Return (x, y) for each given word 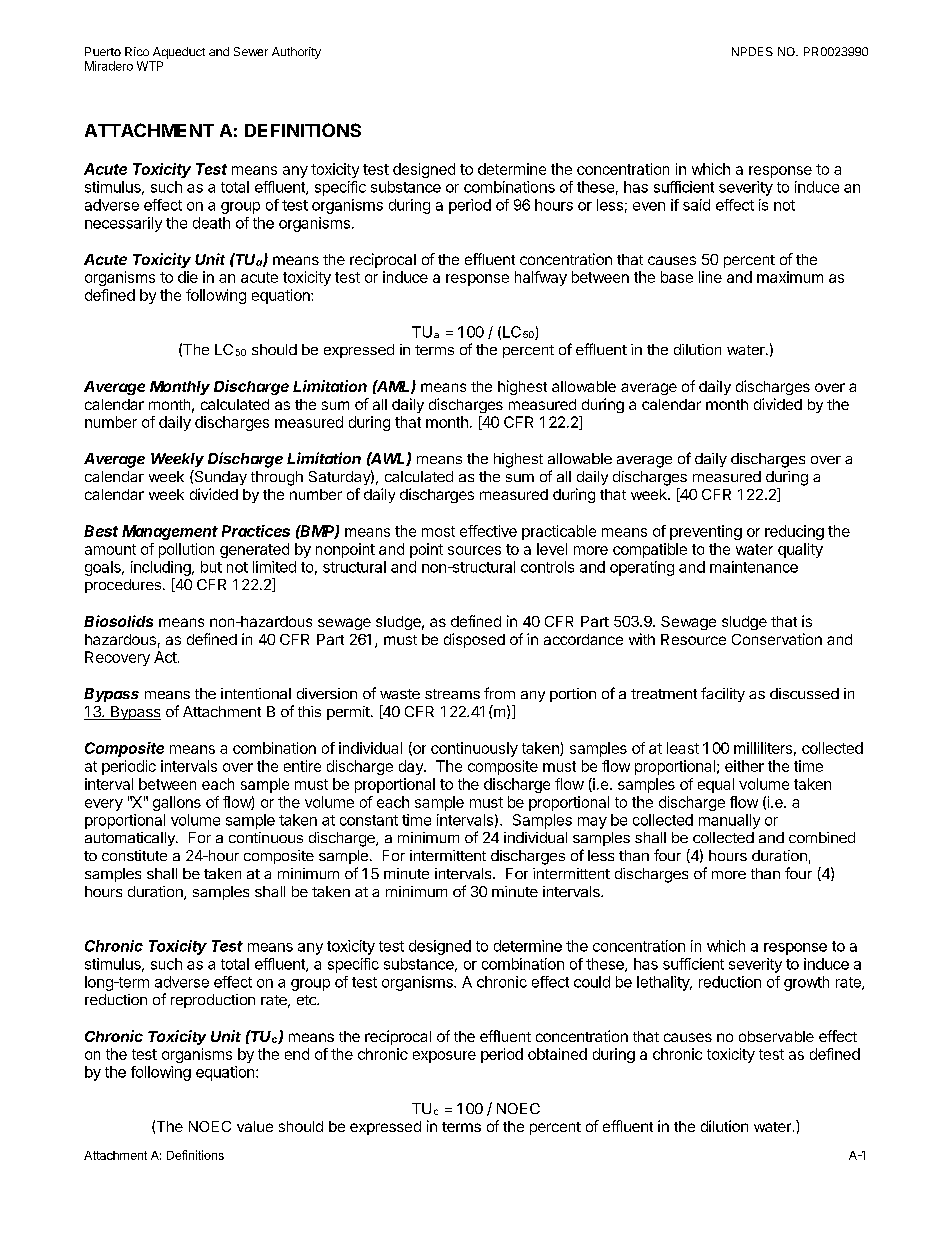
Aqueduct (179, 53)
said (696, 205)
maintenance (754, 567)
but (211, 567)
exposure (444, 1057)
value (255, 1126)
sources (474, 550)
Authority (296, 53)
